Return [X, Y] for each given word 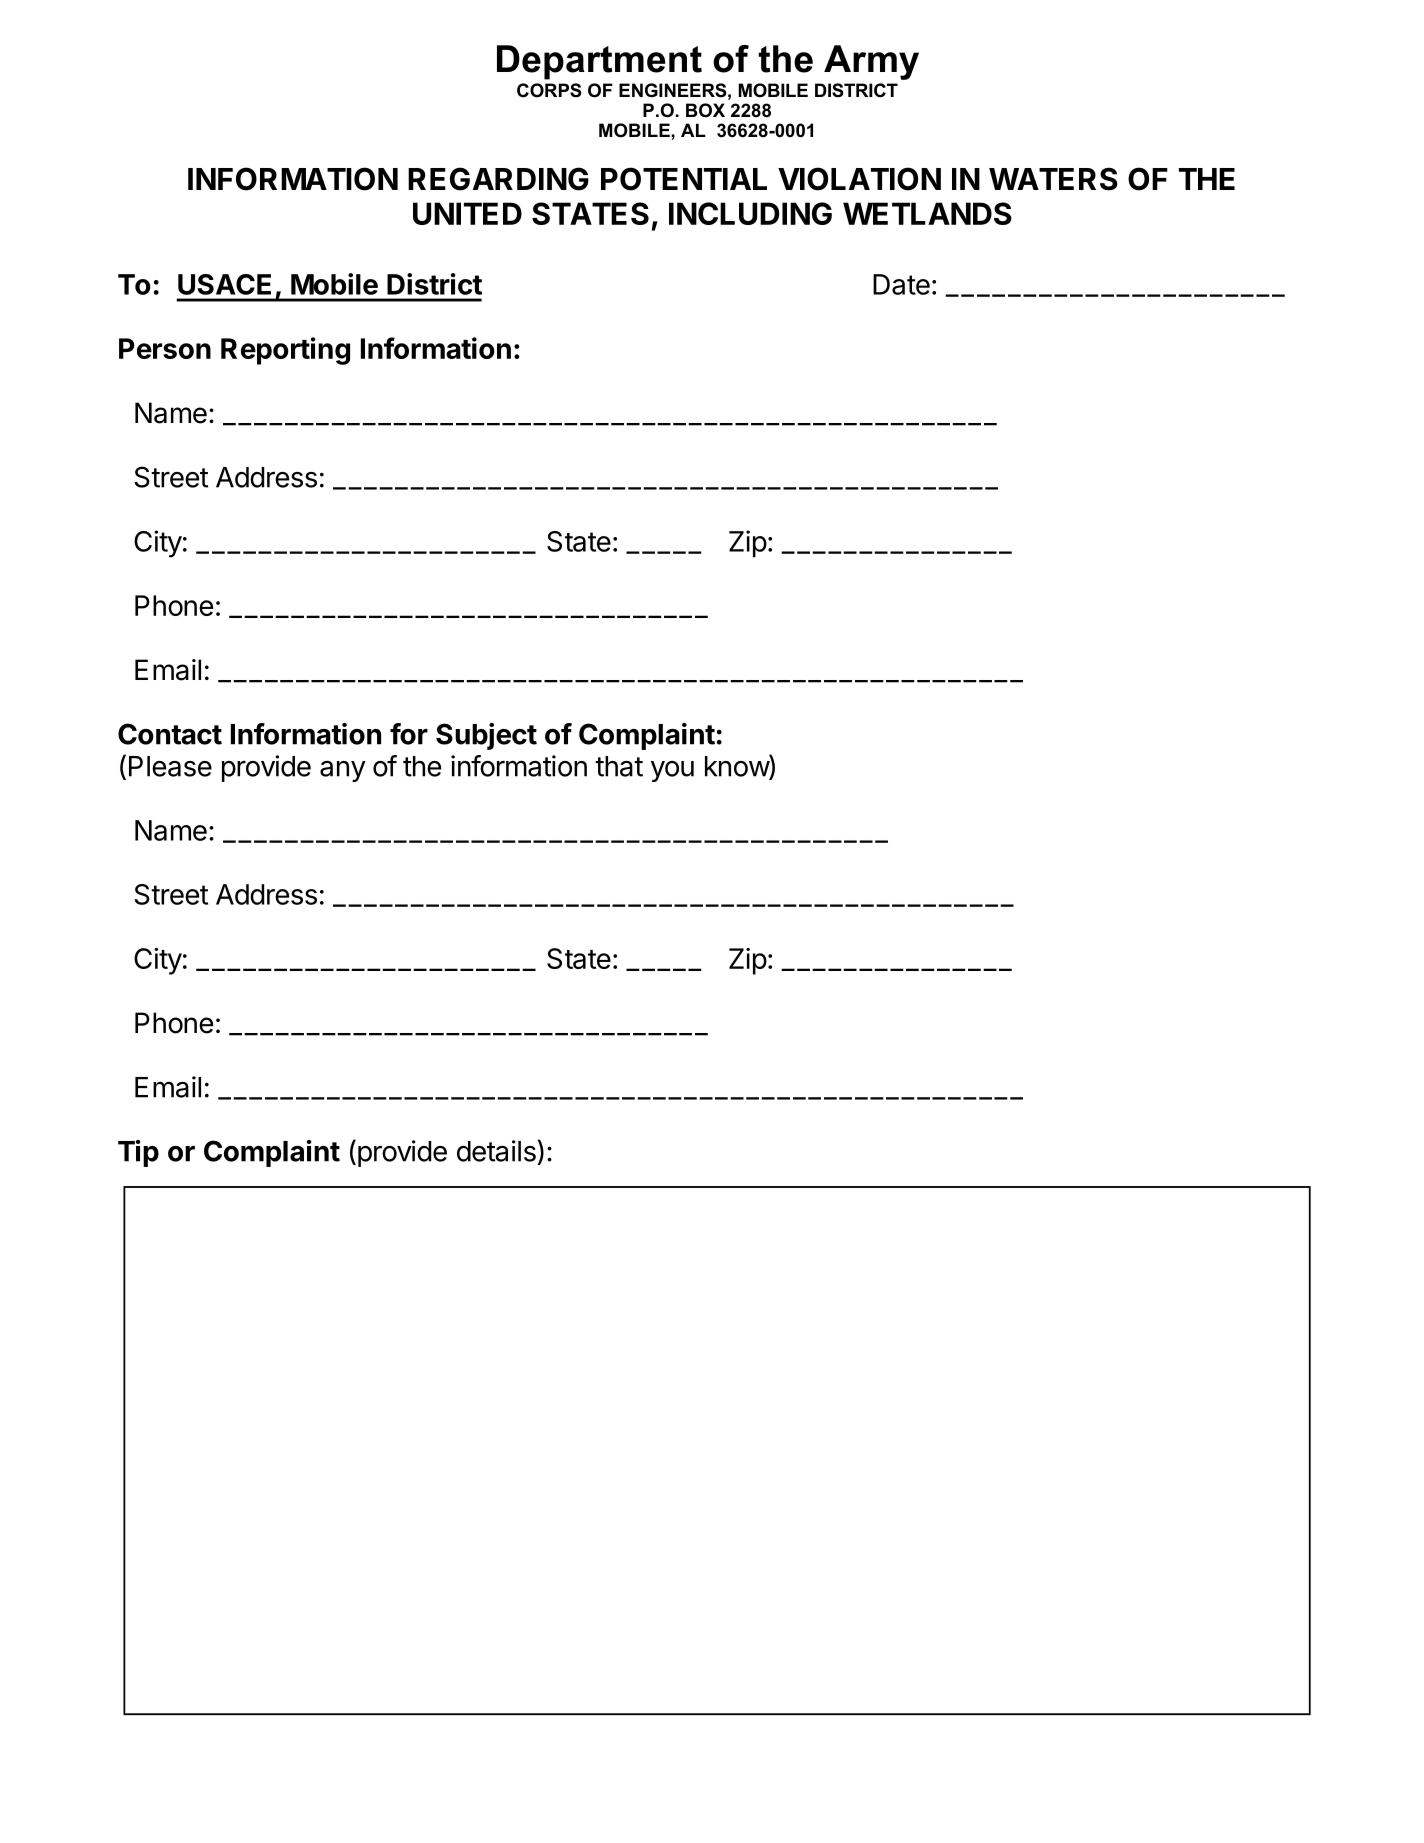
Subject [486, 736]
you [672, 771]
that [619, 766]
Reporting [285, 351]
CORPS [549, 90]
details [496, 1151]
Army [871, 62]
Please [170, 766]
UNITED [467, 213]
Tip [138, 1153]
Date [901, 284]
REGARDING [498, 179]
